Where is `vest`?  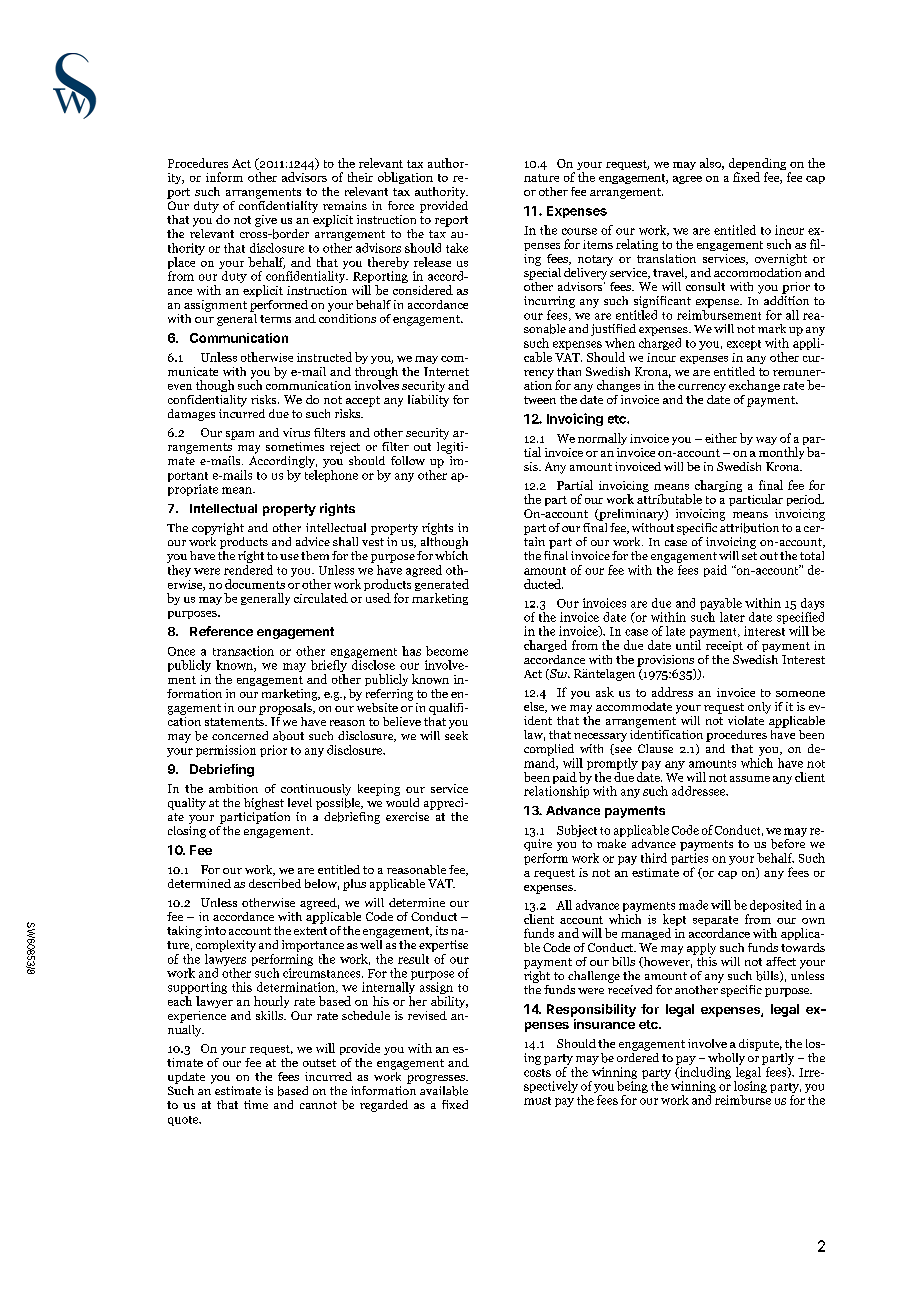 vest is located at coordinates (373, 542).
